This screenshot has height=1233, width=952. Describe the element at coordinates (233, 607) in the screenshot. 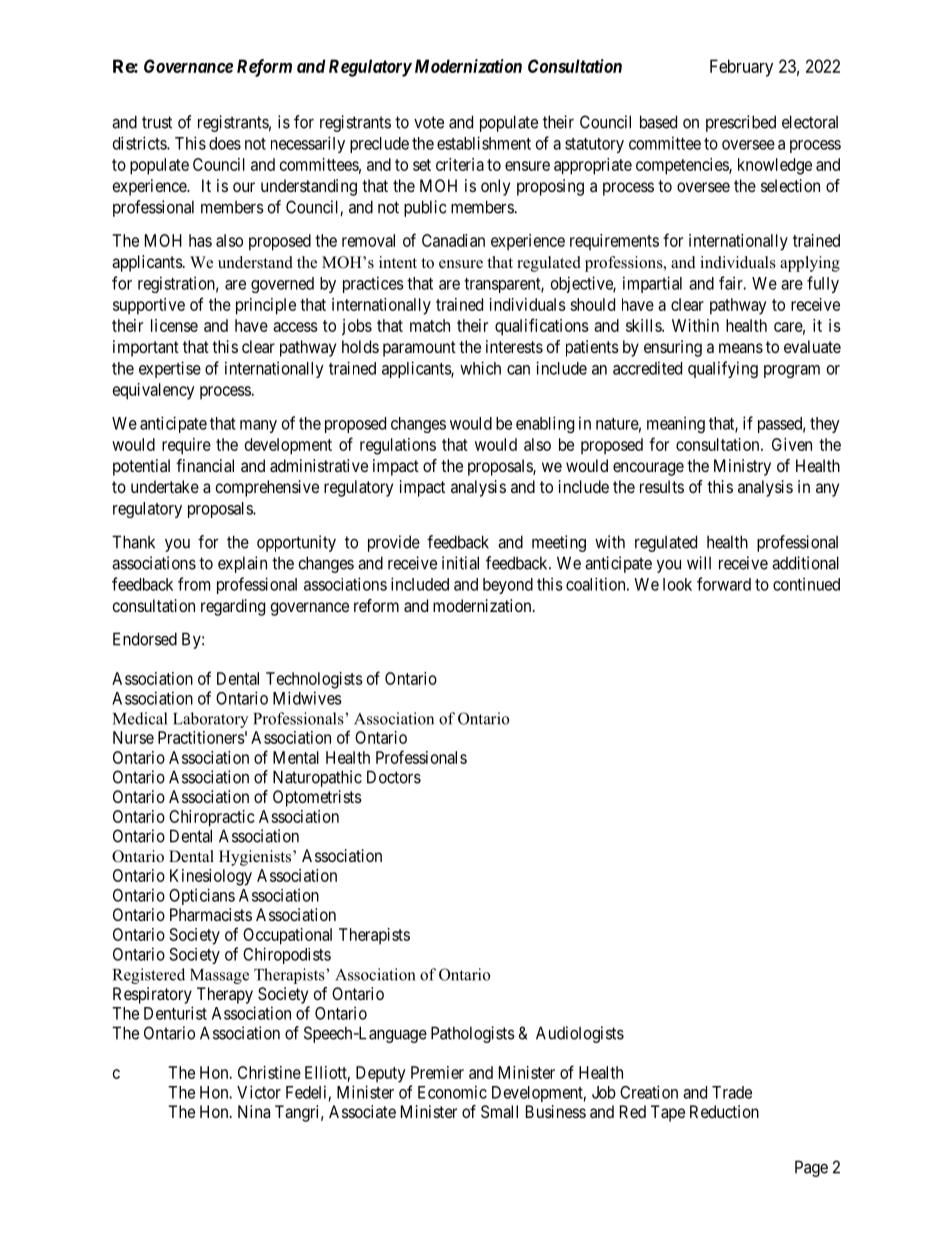

I see `regarding` at that location.
